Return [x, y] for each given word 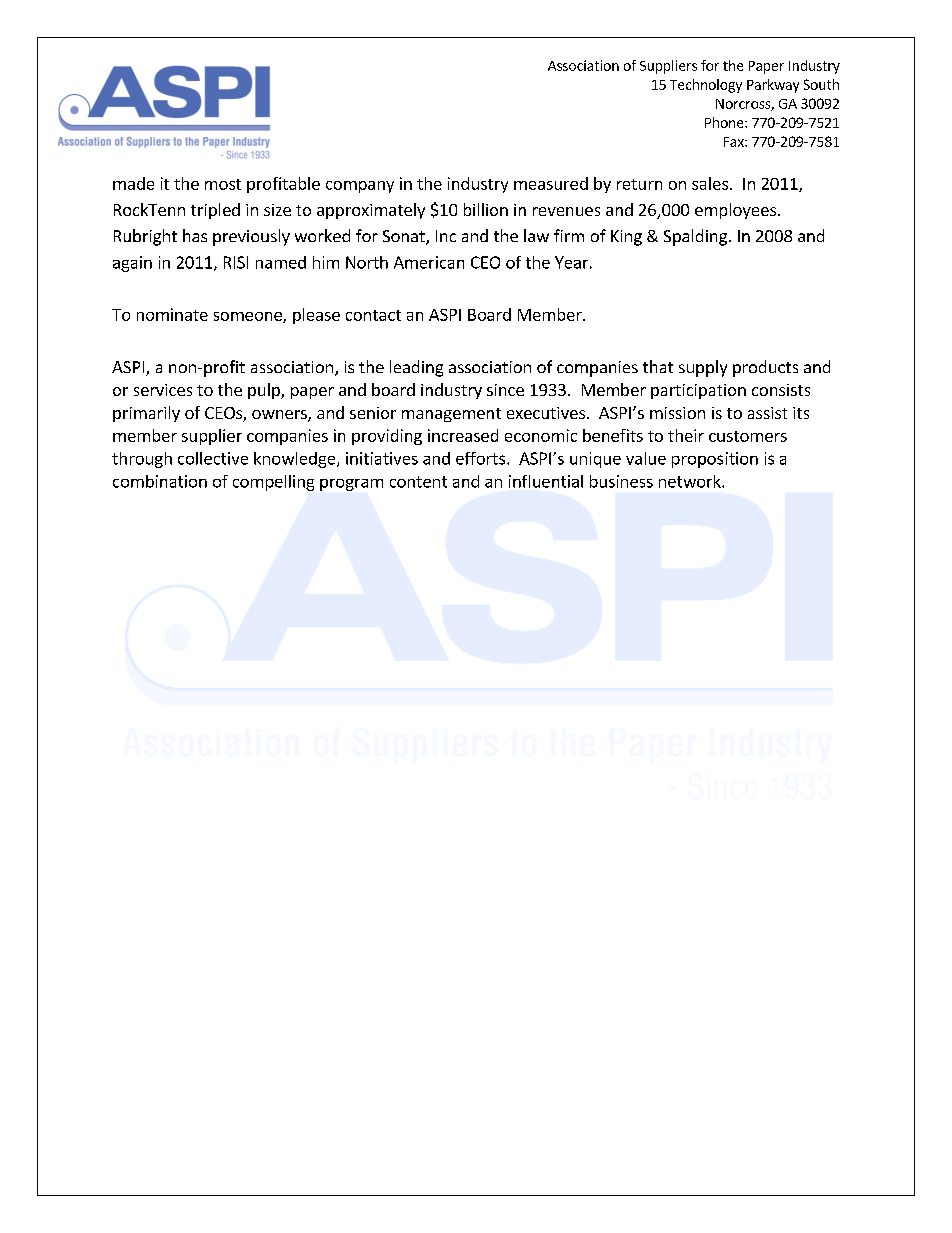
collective [213, 458]
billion [486, 209]
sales [710, 183]
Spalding [695, 237]
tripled [215, 211]
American [429, 262]
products [765, 368]
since [505, 390]
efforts [480, 458]
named [281, 262]
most [223, 184]
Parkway [773, 86]
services [163, 390]
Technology [706, 86]
